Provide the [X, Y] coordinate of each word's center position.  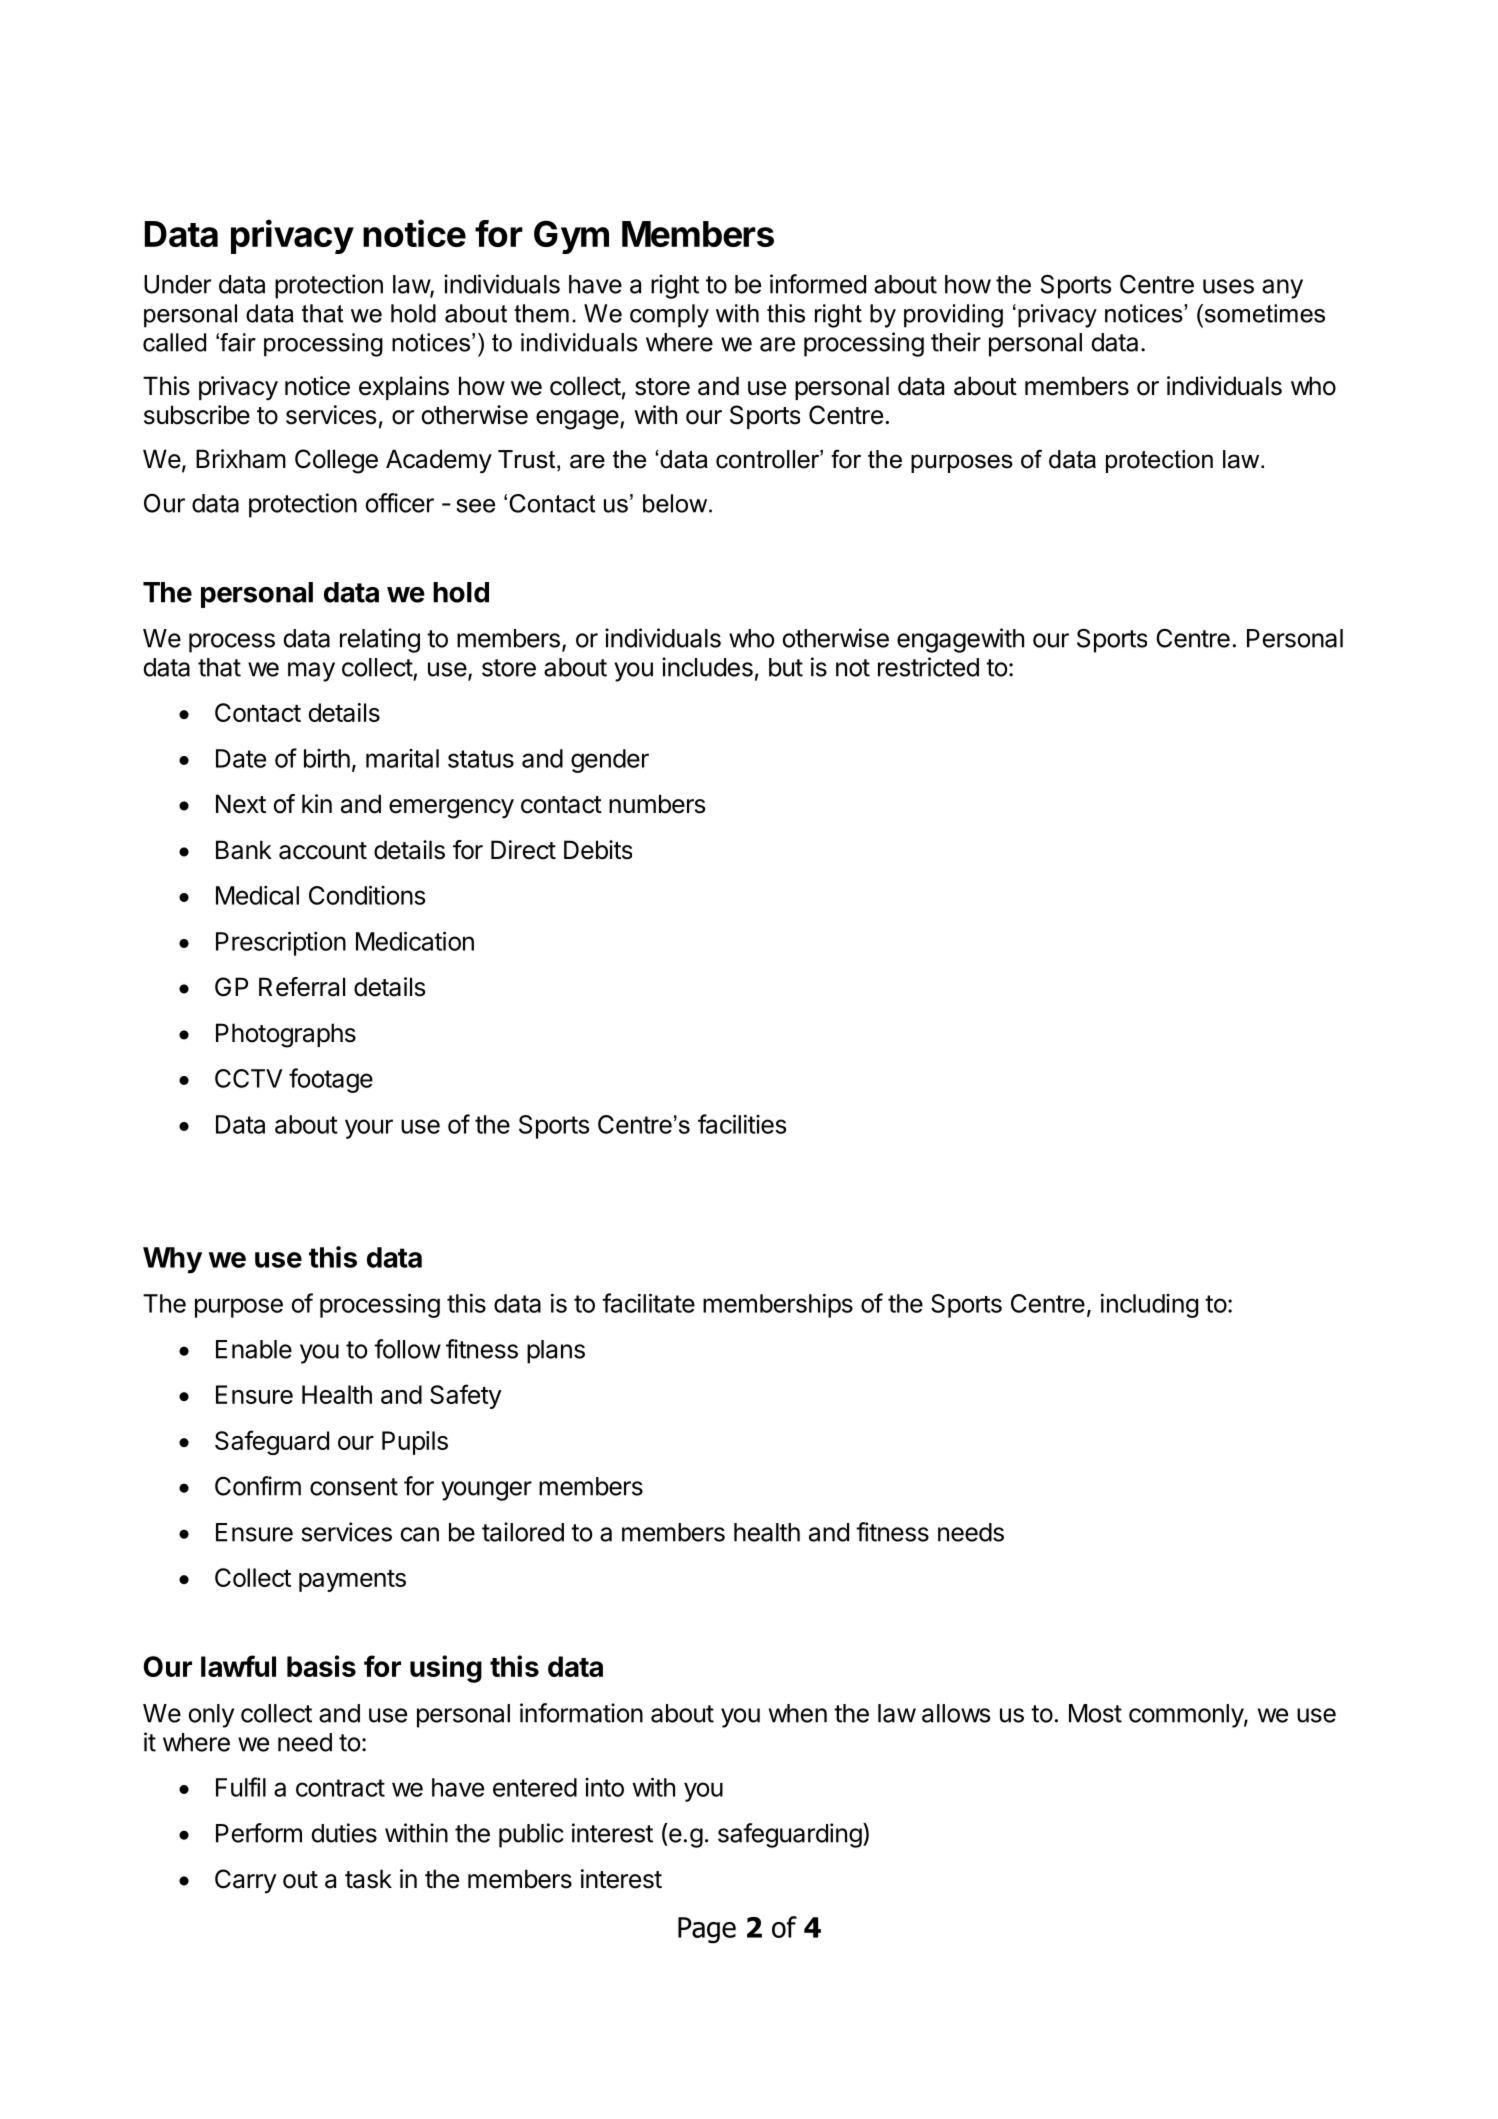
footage [331, 1080]
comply [669, 316]
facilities [742, 1124]
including [1149, 1305]
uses [1228, 286]
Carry [246, 1881]
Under [177, 284]
